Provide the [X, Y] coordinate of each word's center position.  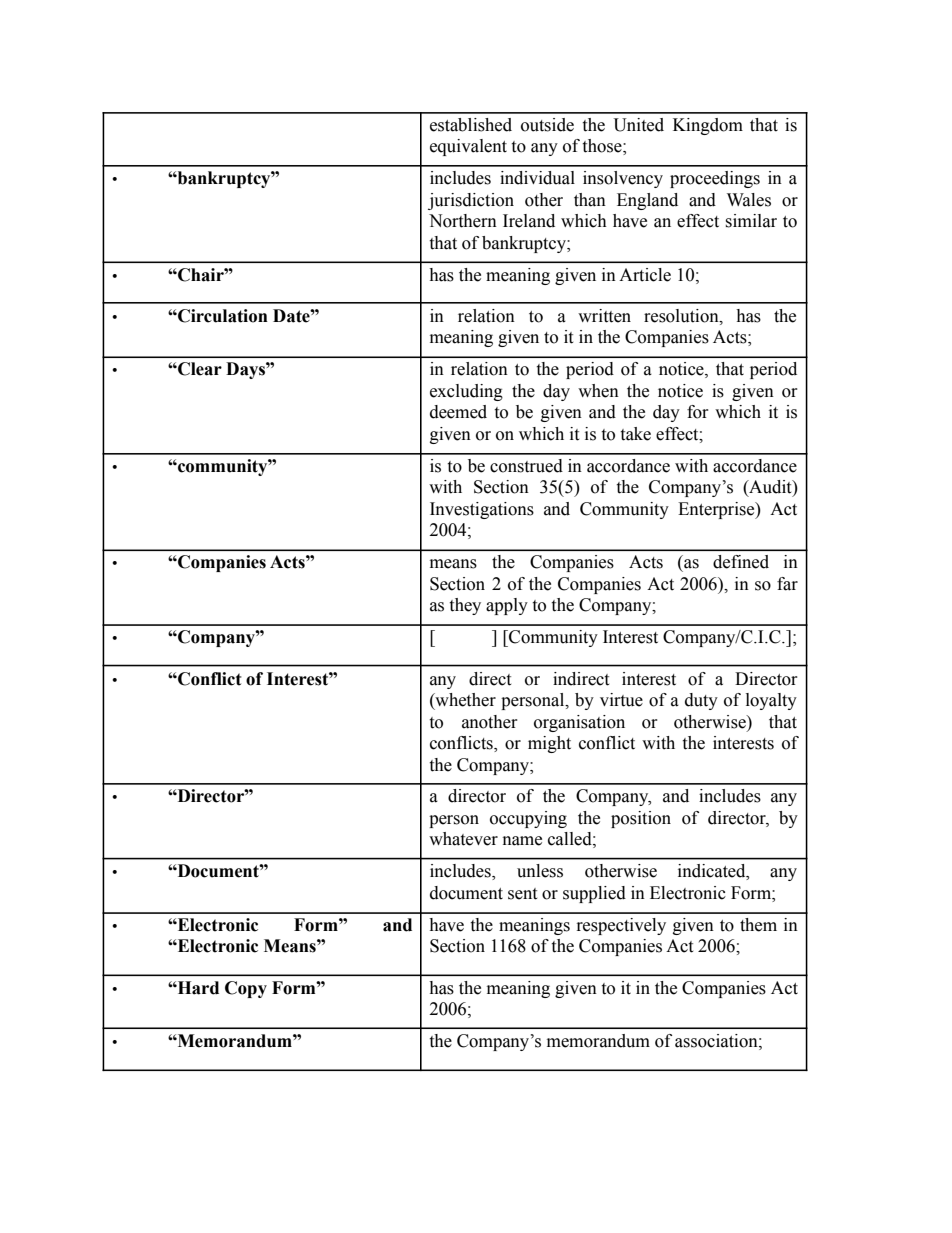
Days [246, 370]
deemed [458, 412]
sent [522, 894]
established [471, 125]
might [549, 744]
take [635, 434]
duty [701, 701]
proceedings [715, 179]
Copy [246, 989]
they [465, 606]
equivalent [468, 147]
